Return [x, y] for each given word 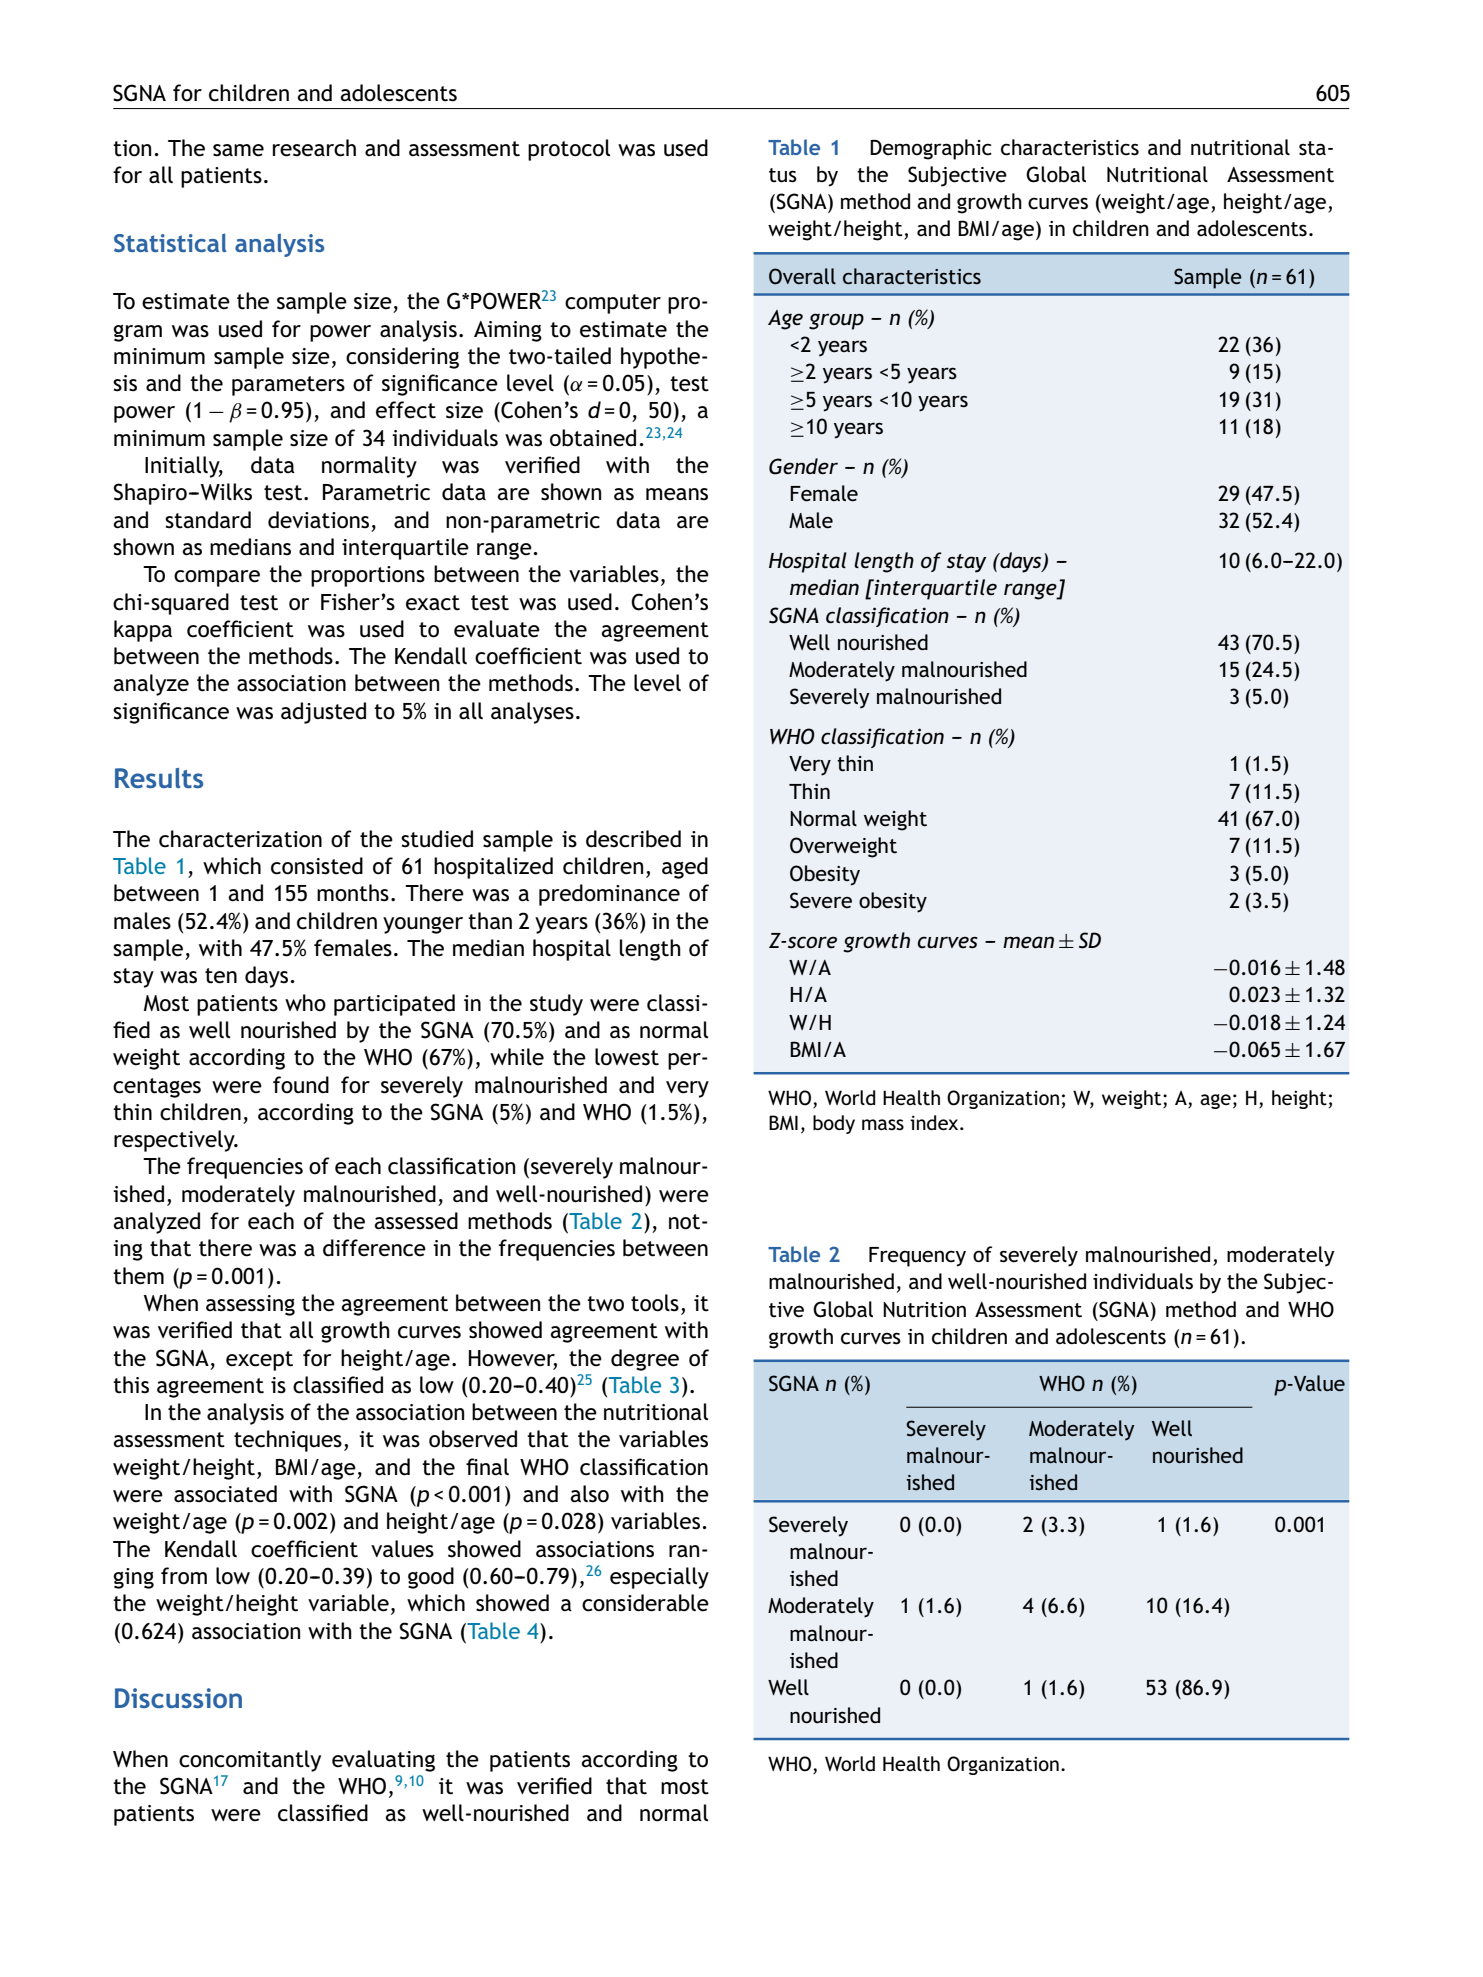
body [834, 1124]
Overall [802, 276]
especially [659, 1578]
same [238, 150]
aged [685, 868]
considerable [645, 1603]
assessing [250, 1305]
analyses [532, 713]
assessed [416, 1221]
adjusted [323, 713]
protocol [569, 150]
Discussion [178, 1698]
